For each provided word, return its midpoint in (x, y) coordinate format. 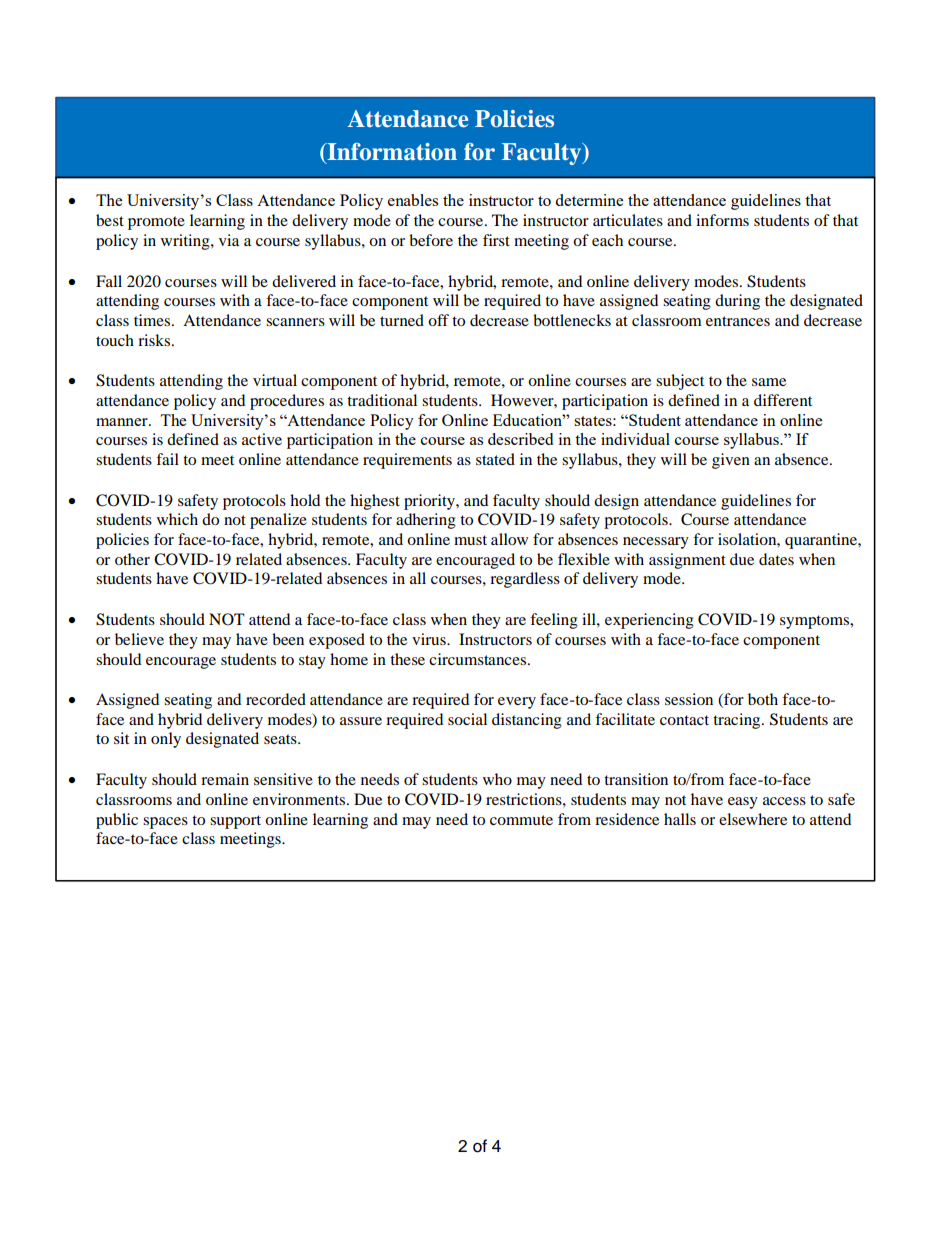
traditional (382, 400)
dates (776, 559)
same (769, 382)
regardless (525, 580)
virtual (275, 380)
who (497, 779)
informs (722, 220)
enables (413, 200)
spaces (165, 823)
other (132, 559)
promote (156, 223)
